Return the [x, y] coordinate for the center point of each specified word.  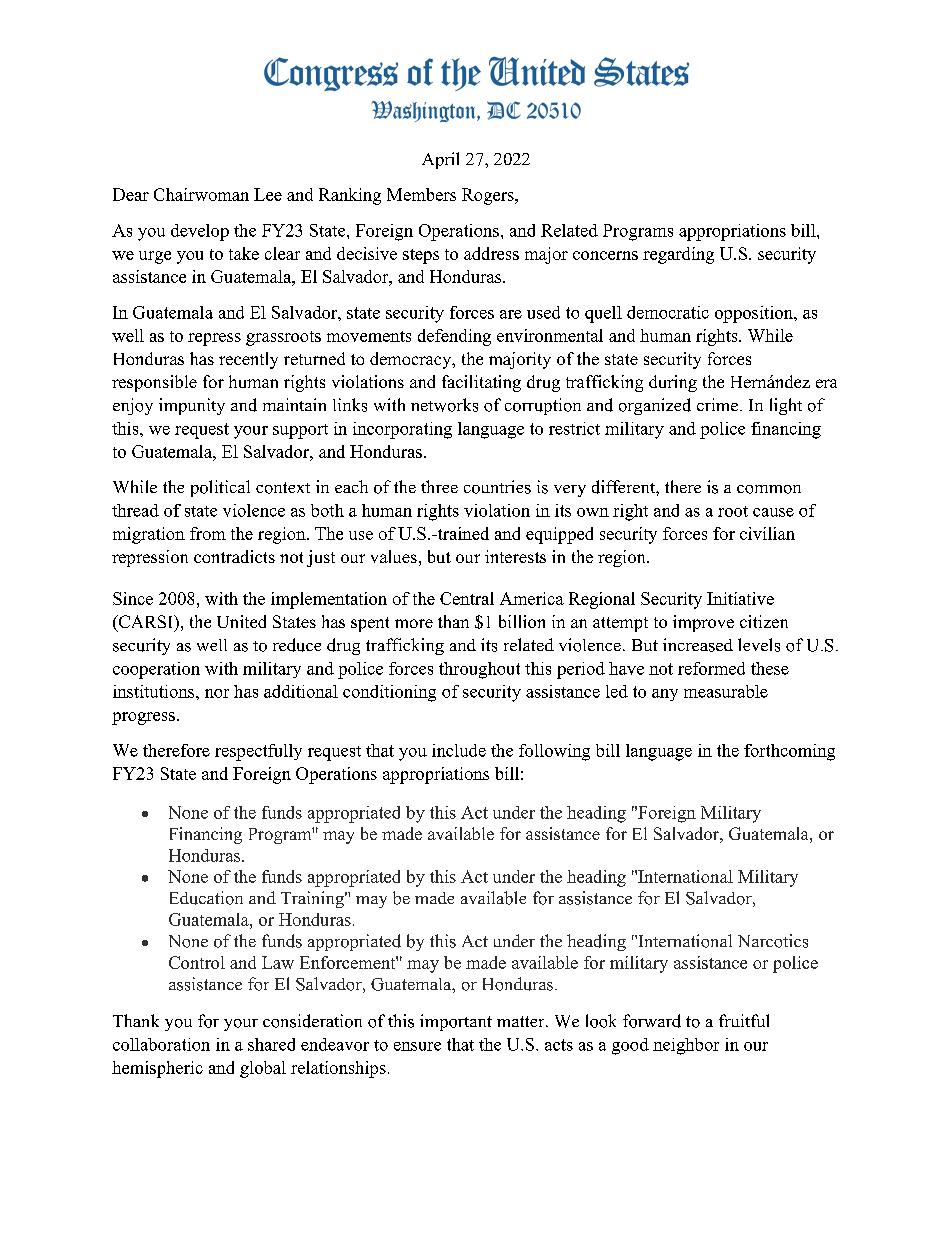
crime [719, 404]
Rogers [489, 196]
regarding [678, 255]
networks [444, 405]
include [459, 750]
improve [703, 623]
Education [206, 898]
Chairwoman [201, 194]
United [241, 621]
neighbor [686, 1046]
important [456, 1022]
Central [467, 598]
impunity [192, 406]
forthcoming [789, 752]
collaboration [161, 1044]
